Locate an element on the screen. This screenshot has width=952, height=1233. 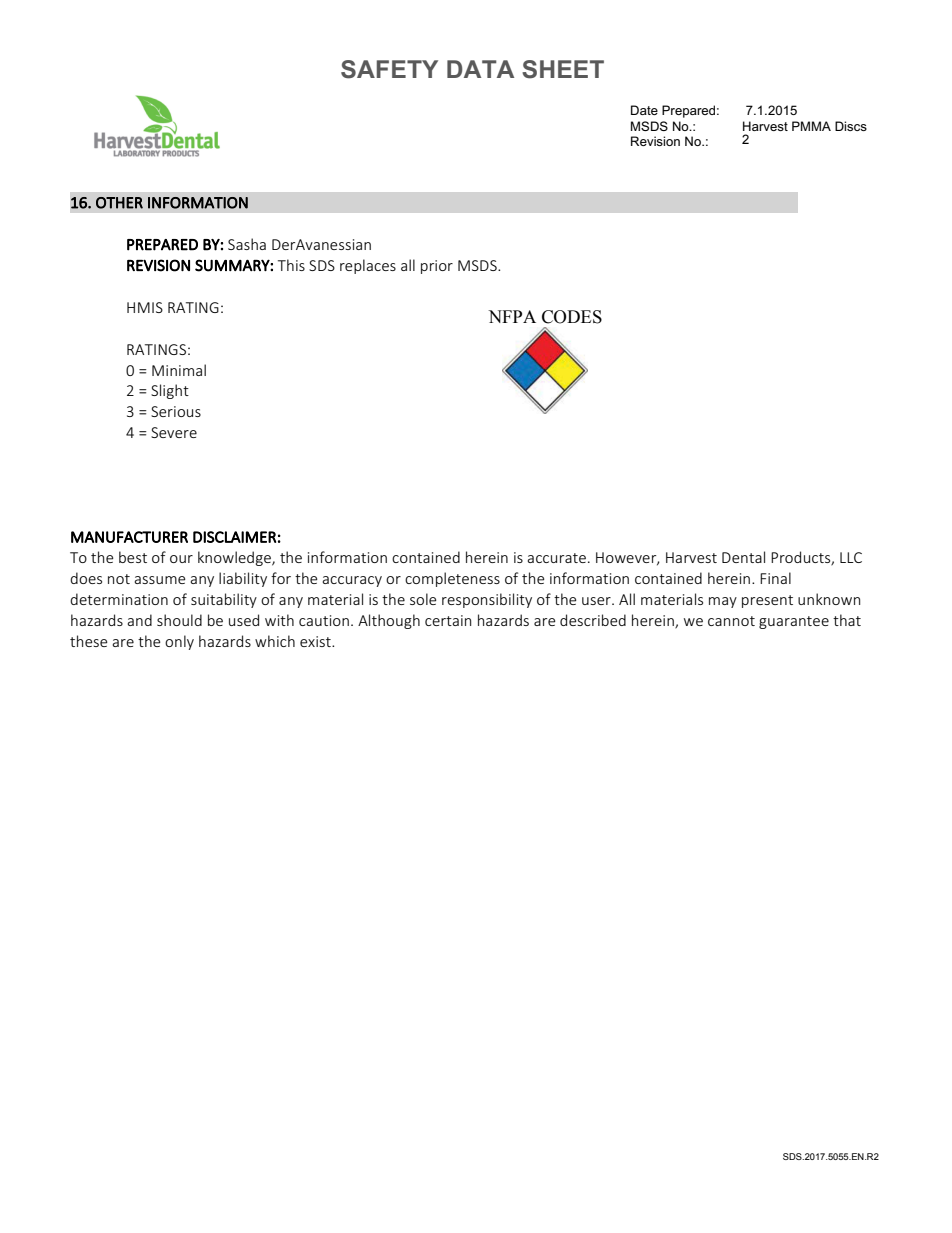
NFPA is located at coordinates (512, 316).
